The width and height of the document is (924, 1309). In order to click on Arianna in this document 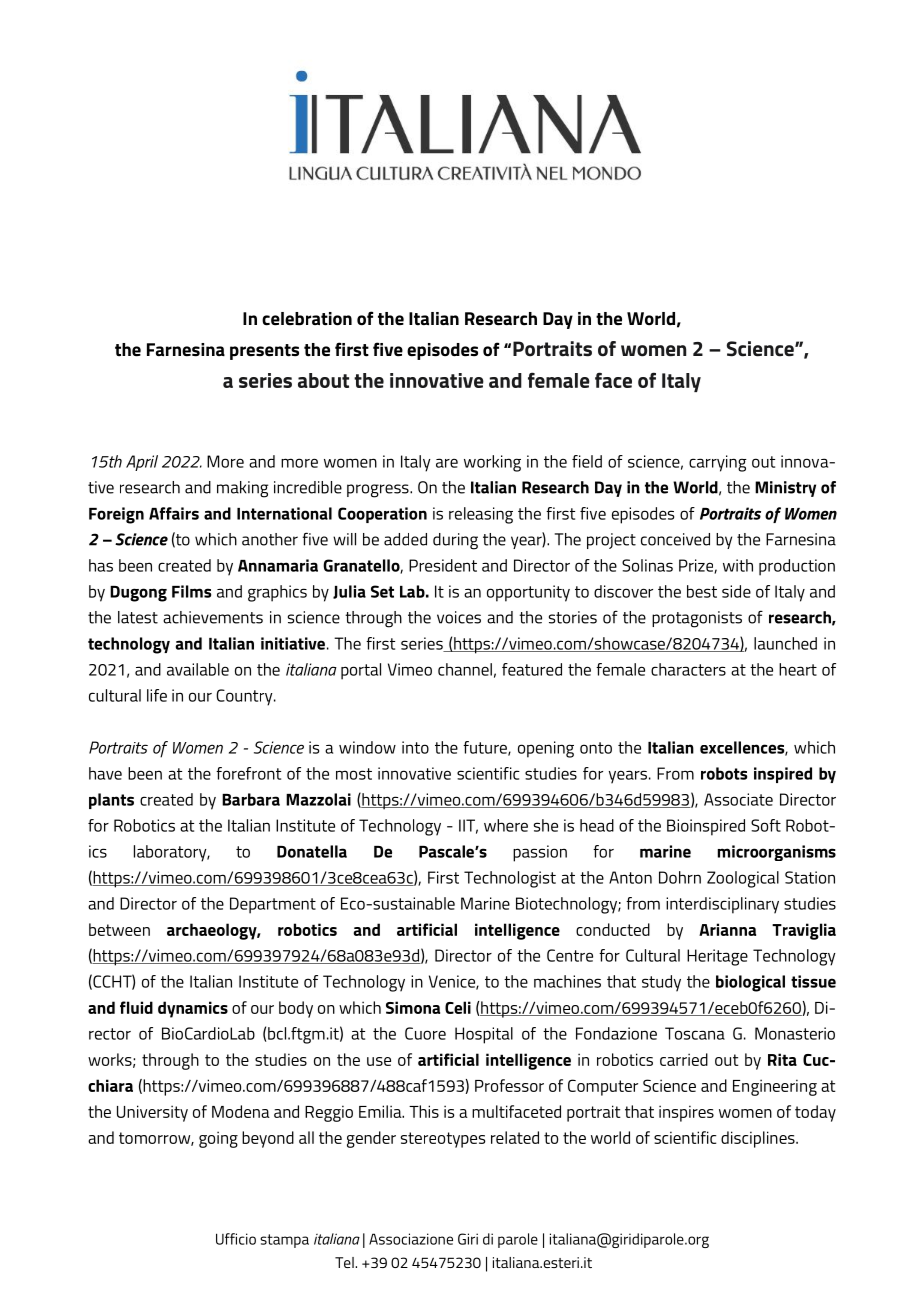, I will do `click(727, 929)`.
